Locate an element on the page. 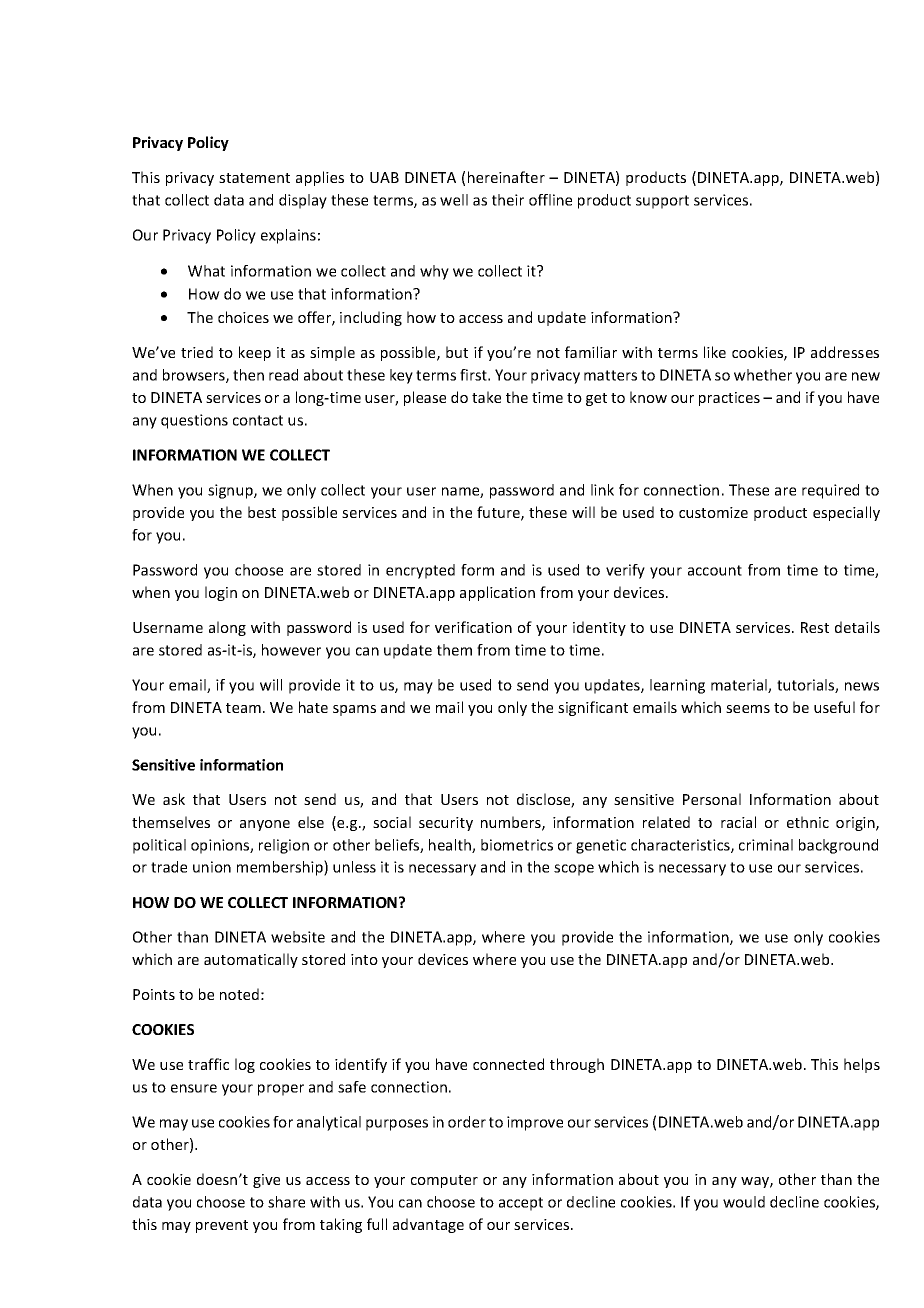 Image resolution: width=924 pixels, height=1308 pixels. seems is located at coordinates (748, 709).
